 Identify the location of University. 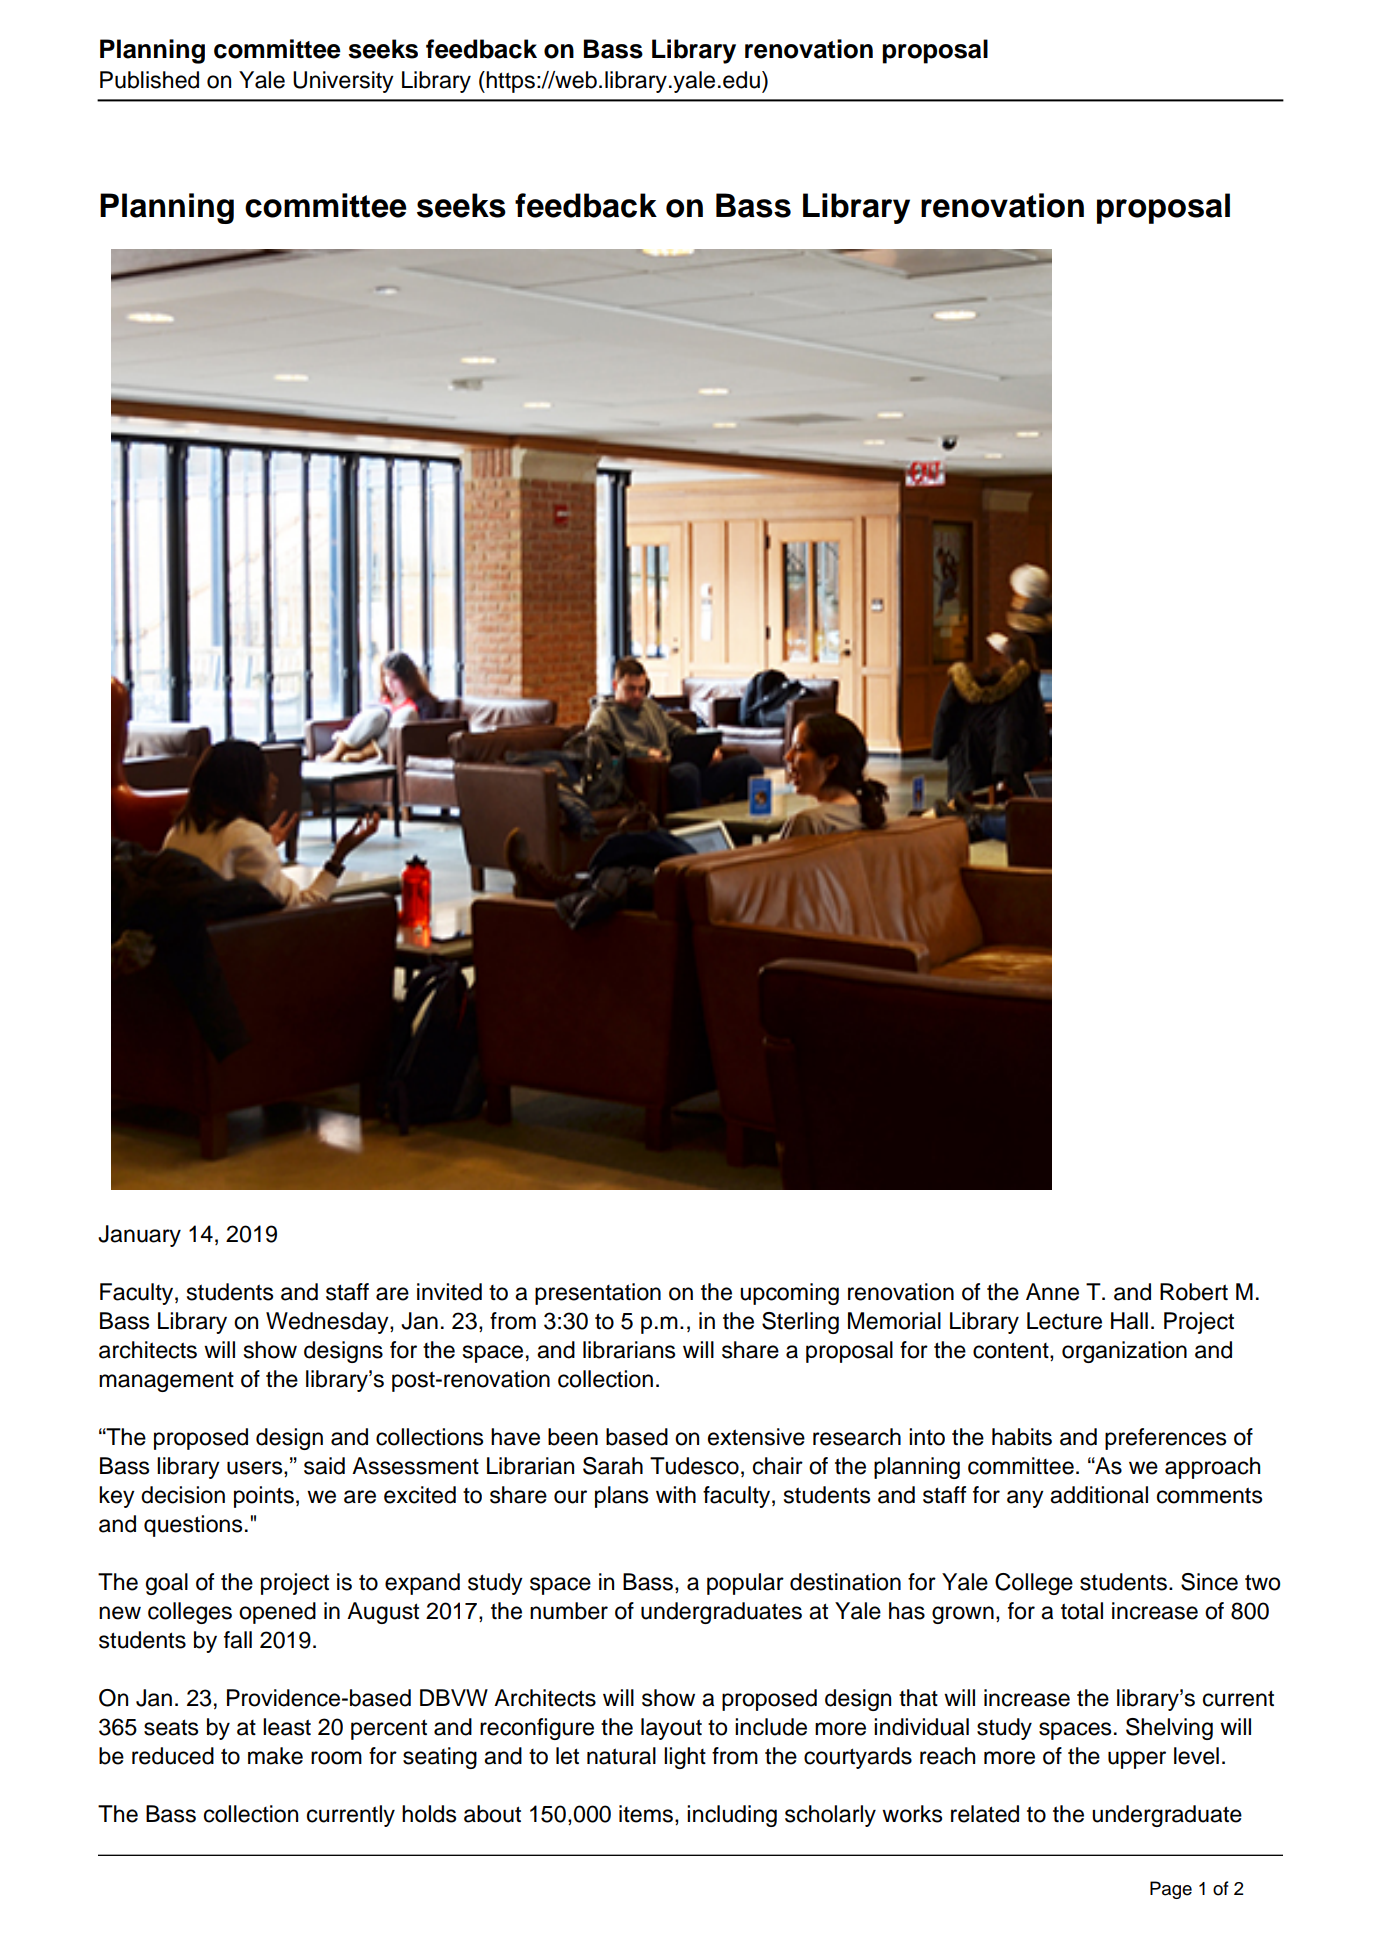
(343, 82).
